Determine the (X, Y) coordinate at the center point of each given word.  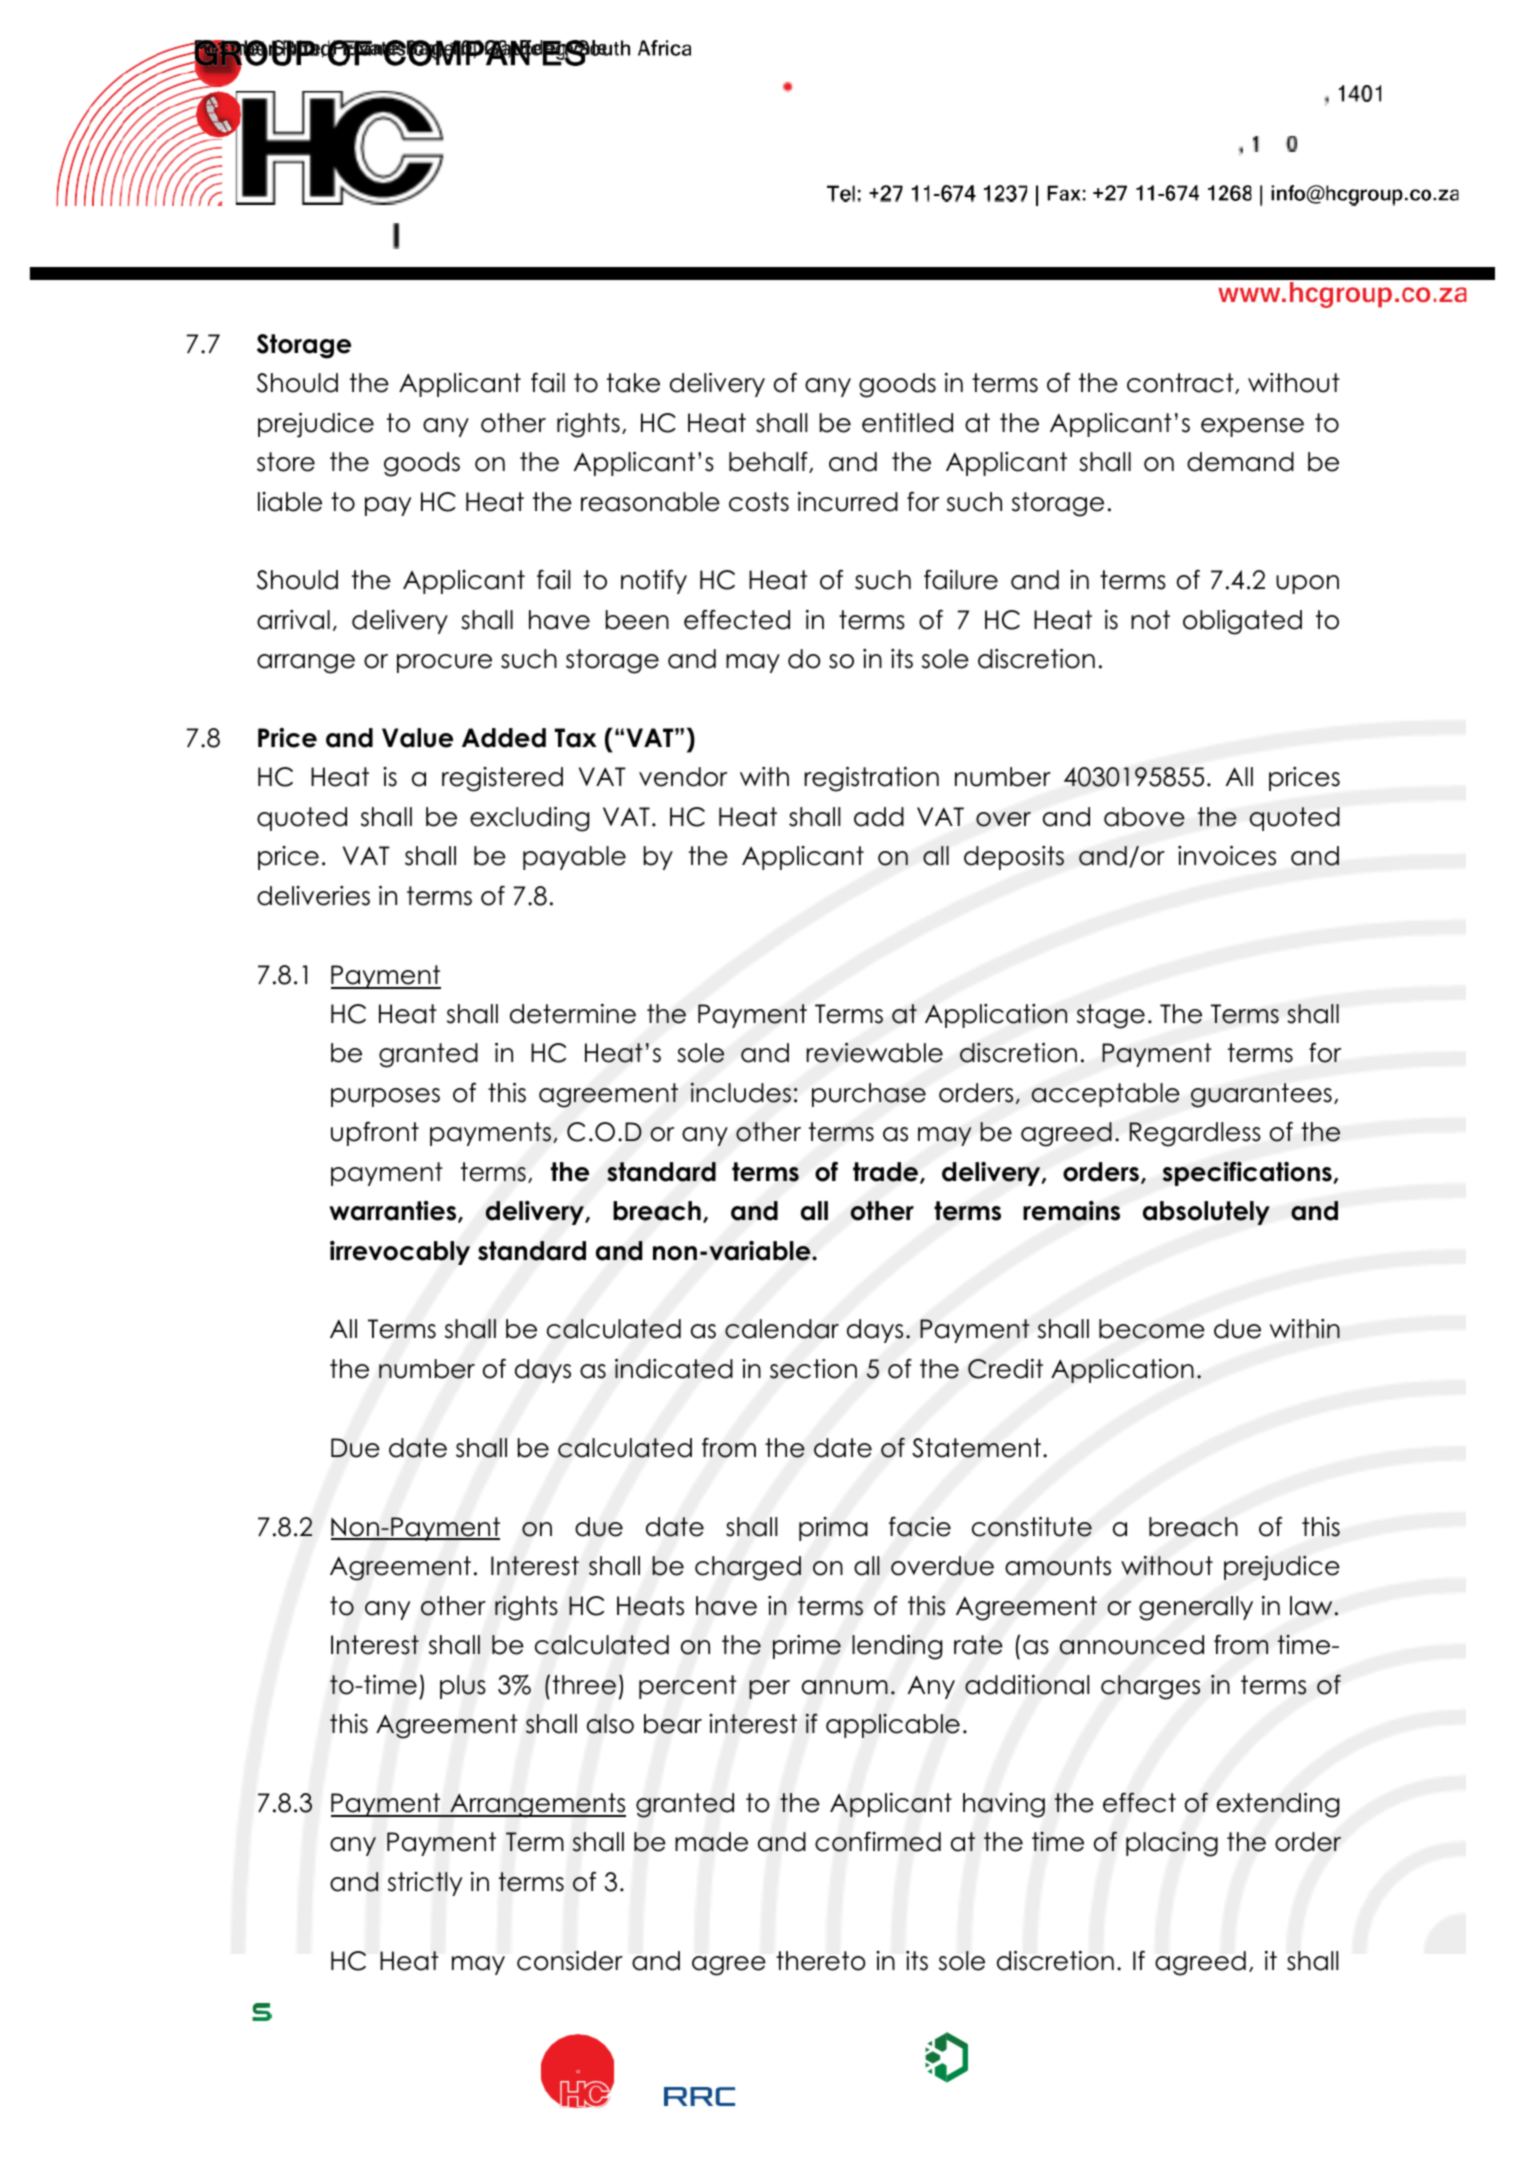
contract (1181, 383)
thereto (821, 1961)
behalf (769, 462)
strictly (425, 1884)
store (286, 462)
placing (1172, 1844)
